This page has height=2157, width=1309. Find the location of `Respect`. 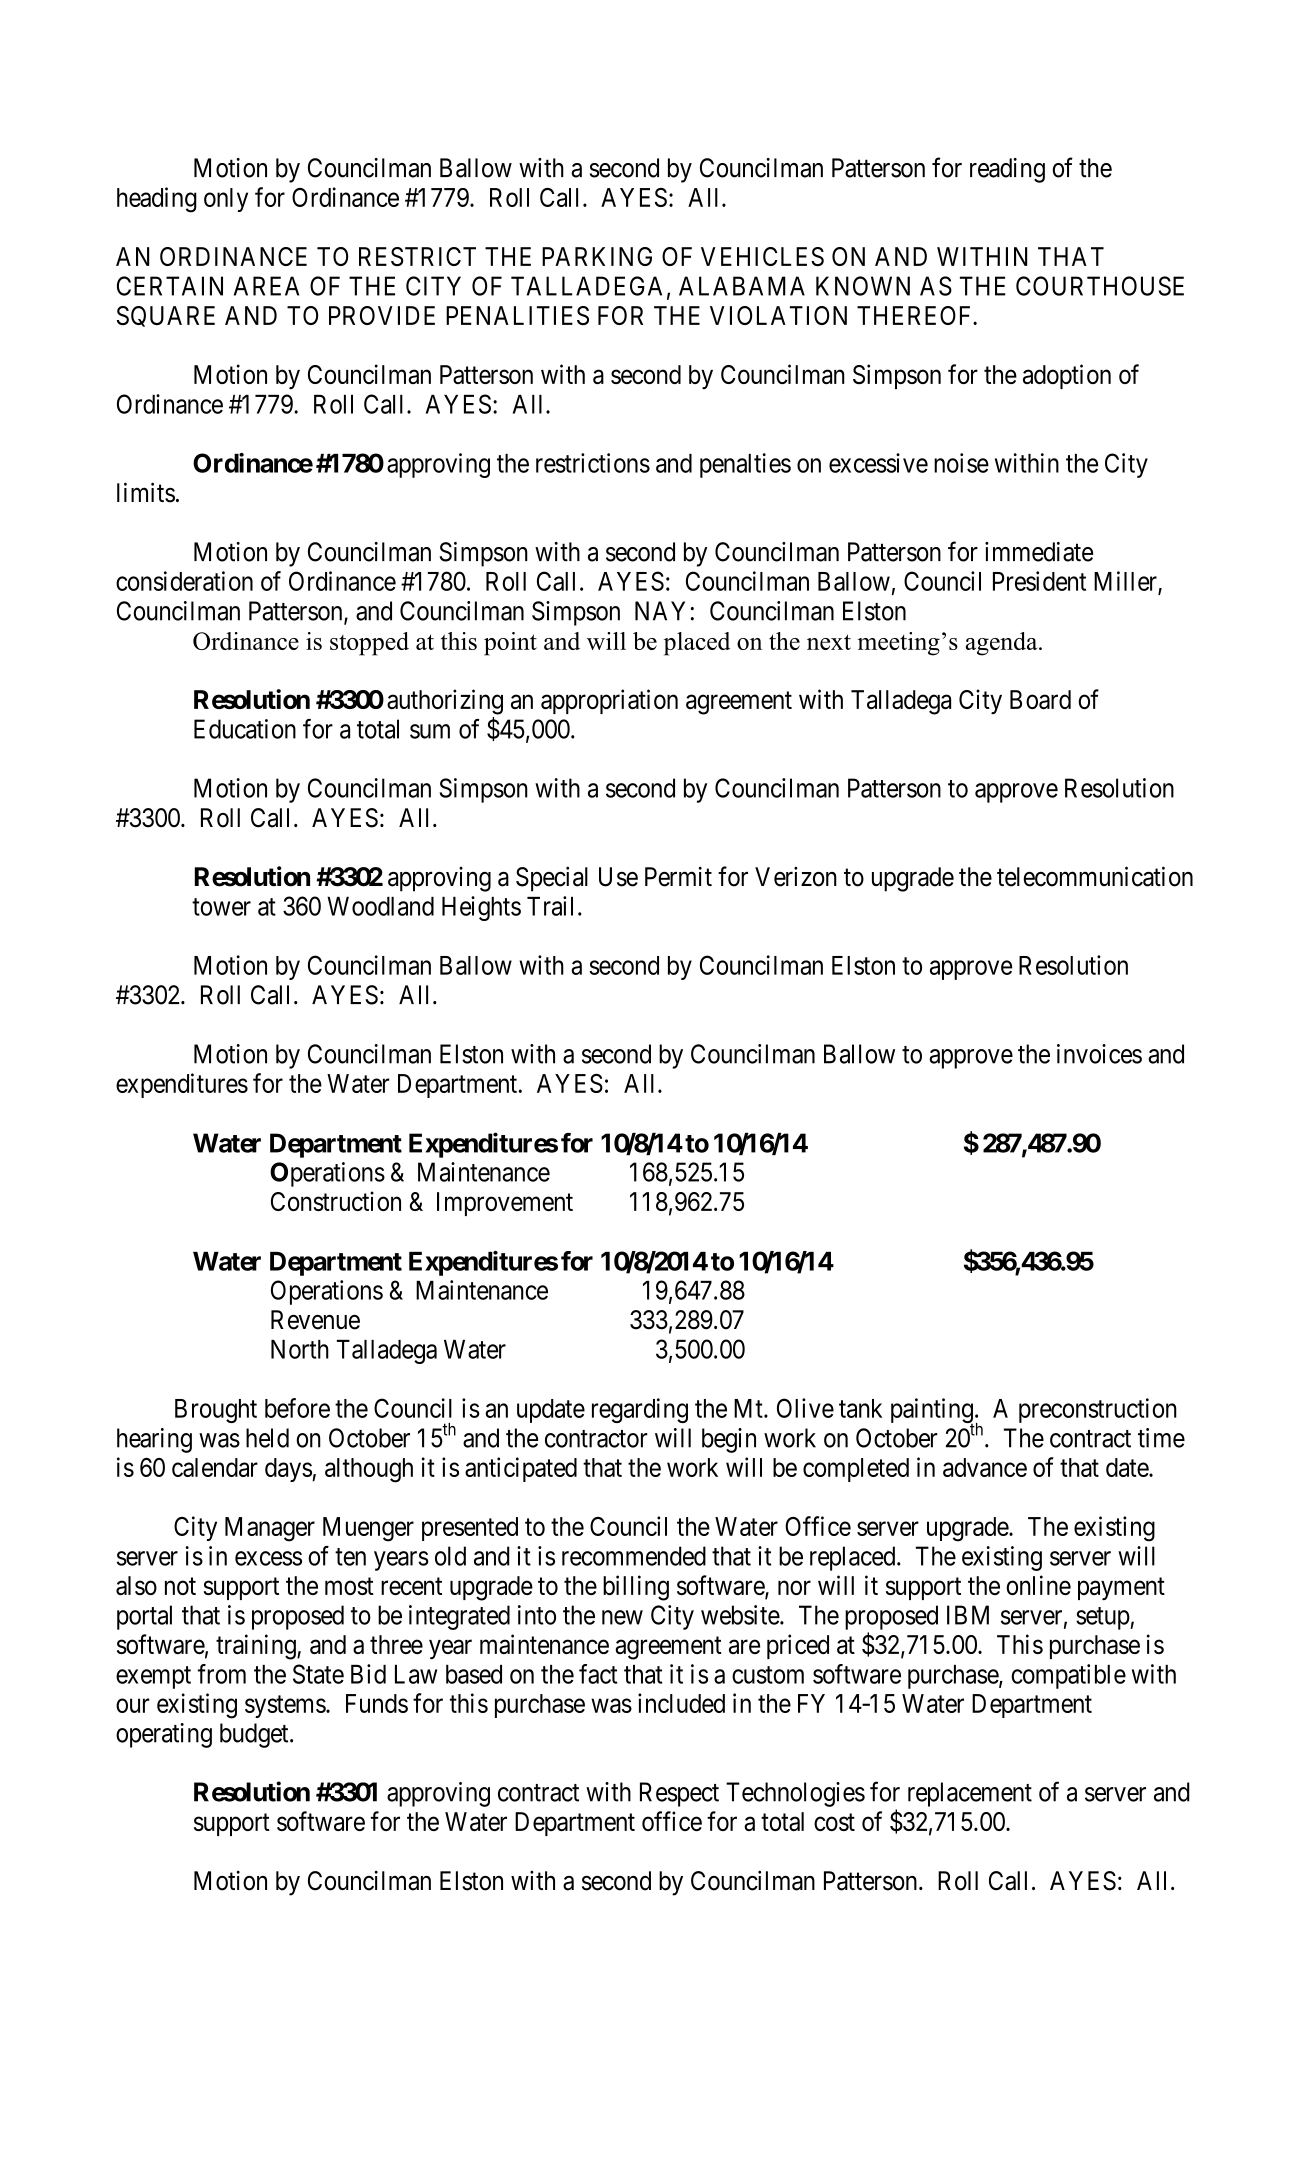

Respect is located at coordinates (679, 1794).
